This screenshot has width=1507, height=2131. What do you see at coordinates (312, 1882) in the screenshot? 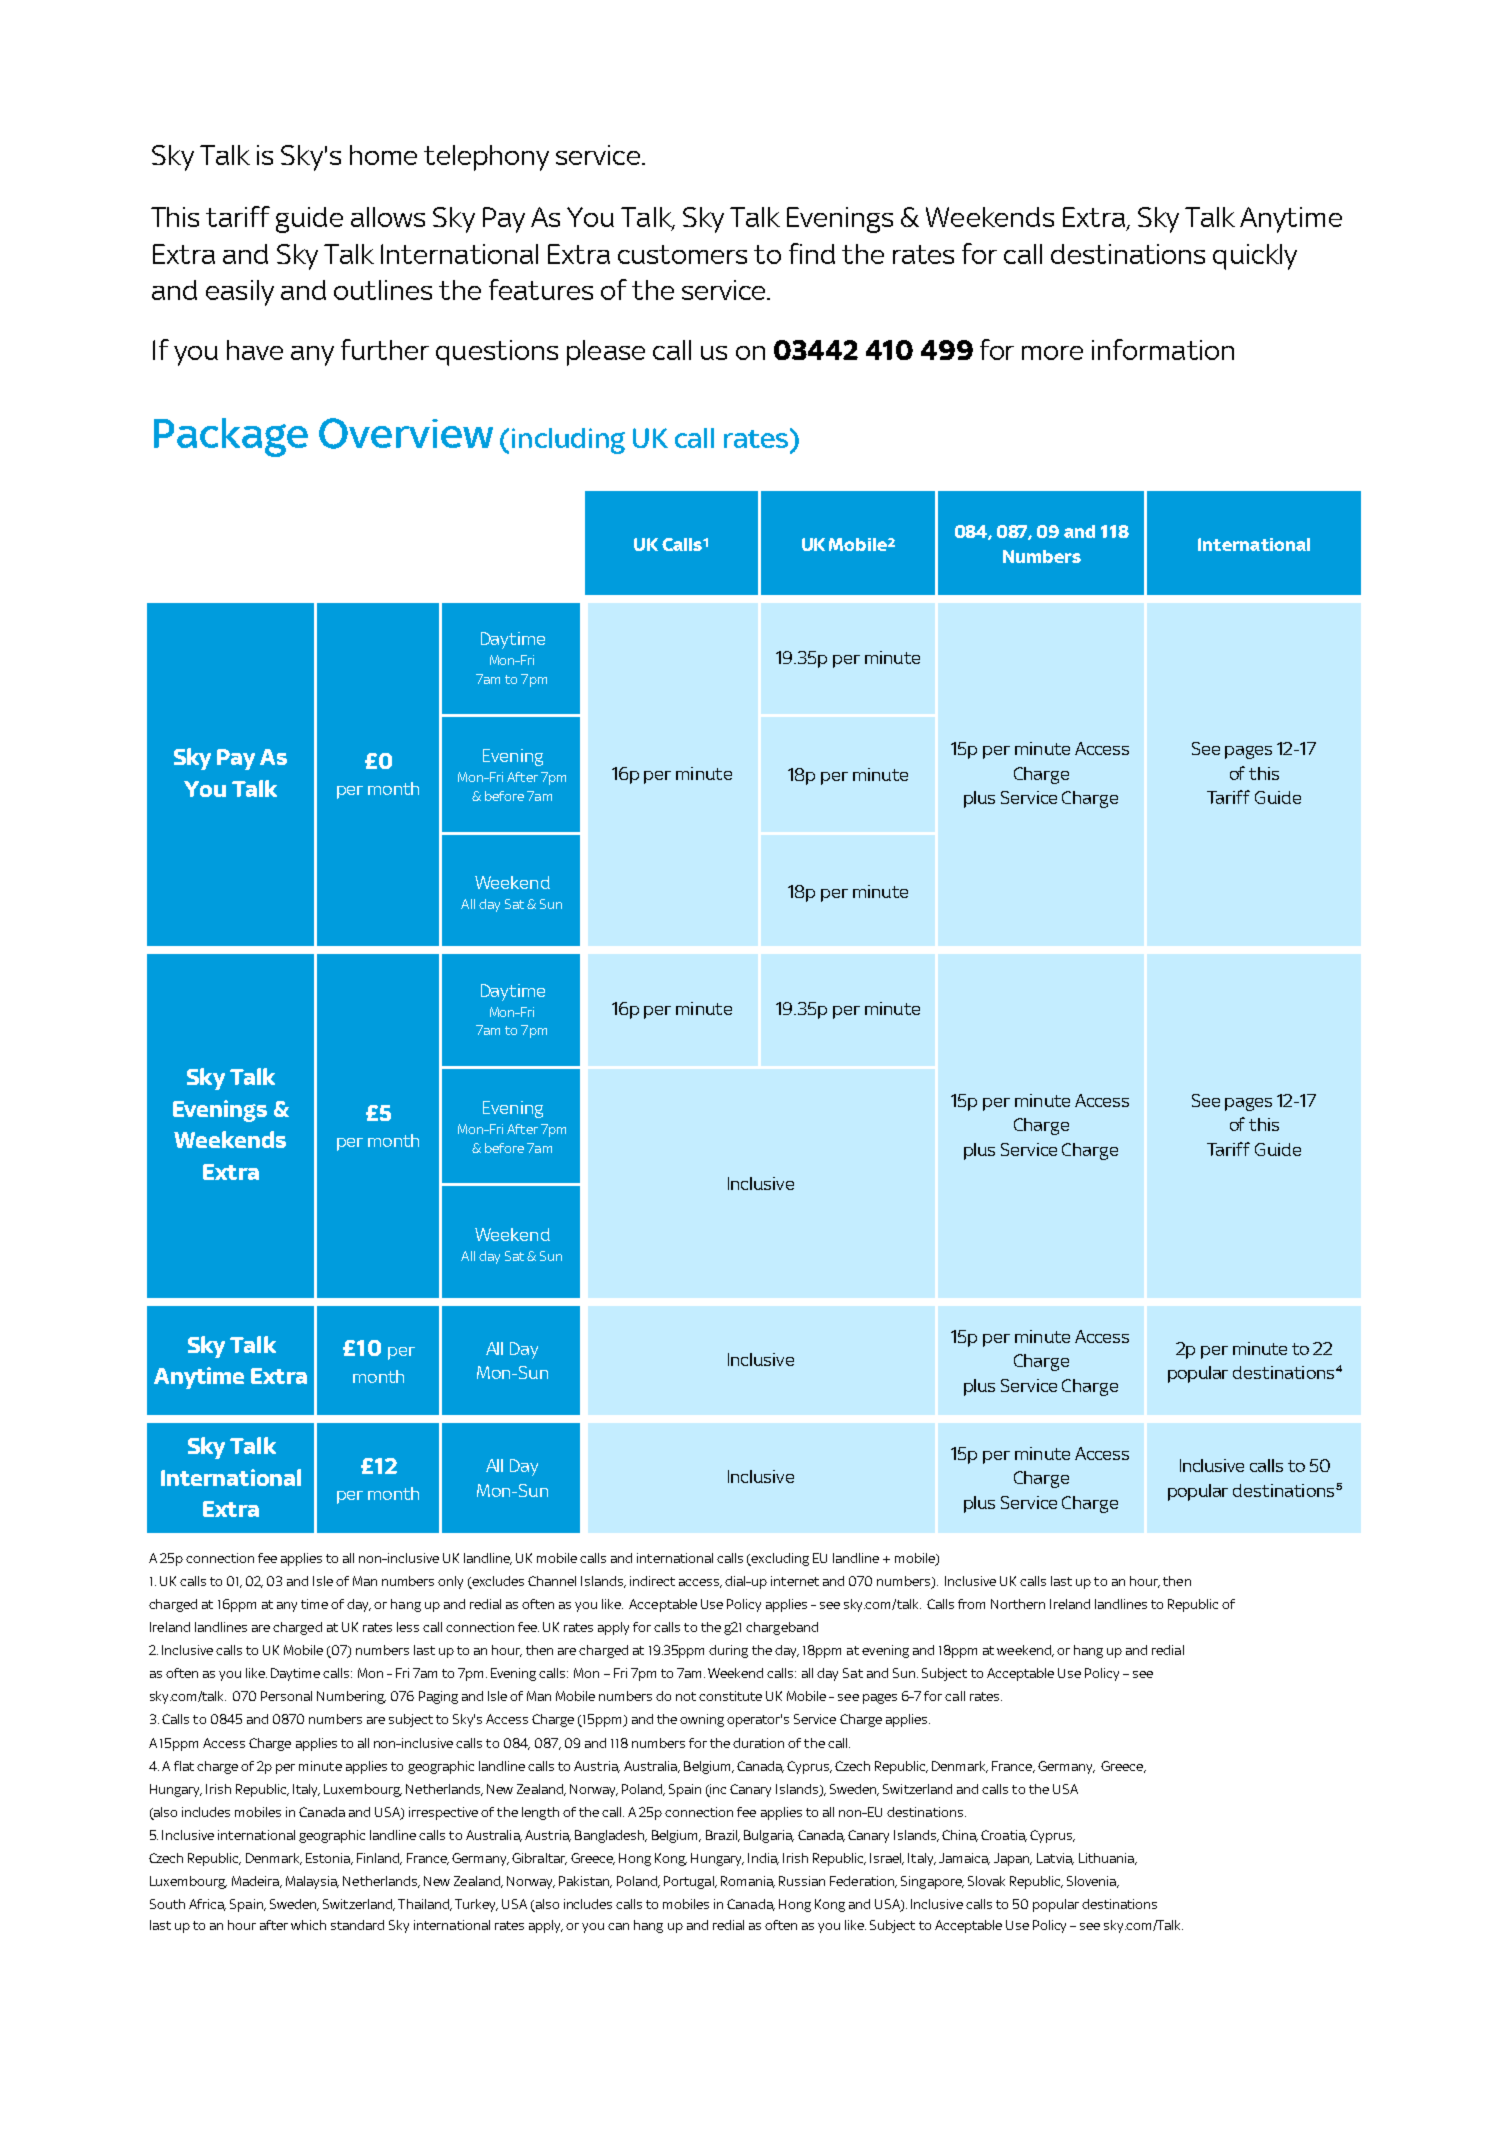
I see `Malaysia` at bounding box center [312, 1882].
